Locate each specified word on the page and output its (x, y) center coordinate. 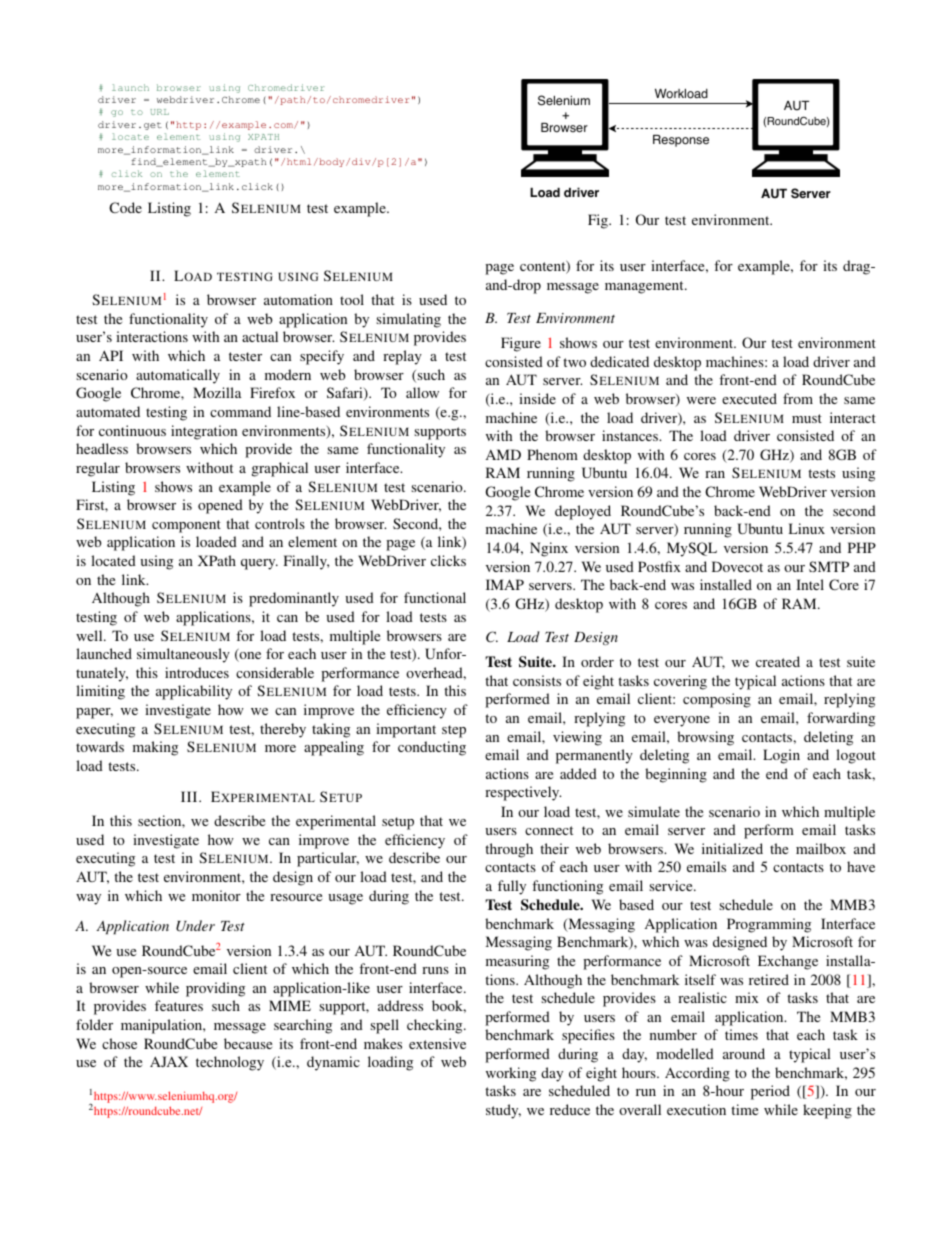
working (511, 1074)
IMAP (505, 584)
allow (422, 392)
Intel (810, 584)
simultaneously (183, 655)
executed (749, 398)
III (190, 796)
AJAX (169, 1061)
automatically (178, 376)
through (509, 850)
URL (159, 112)
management (645, 287)
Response (681, 141)
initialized (732, 848)
